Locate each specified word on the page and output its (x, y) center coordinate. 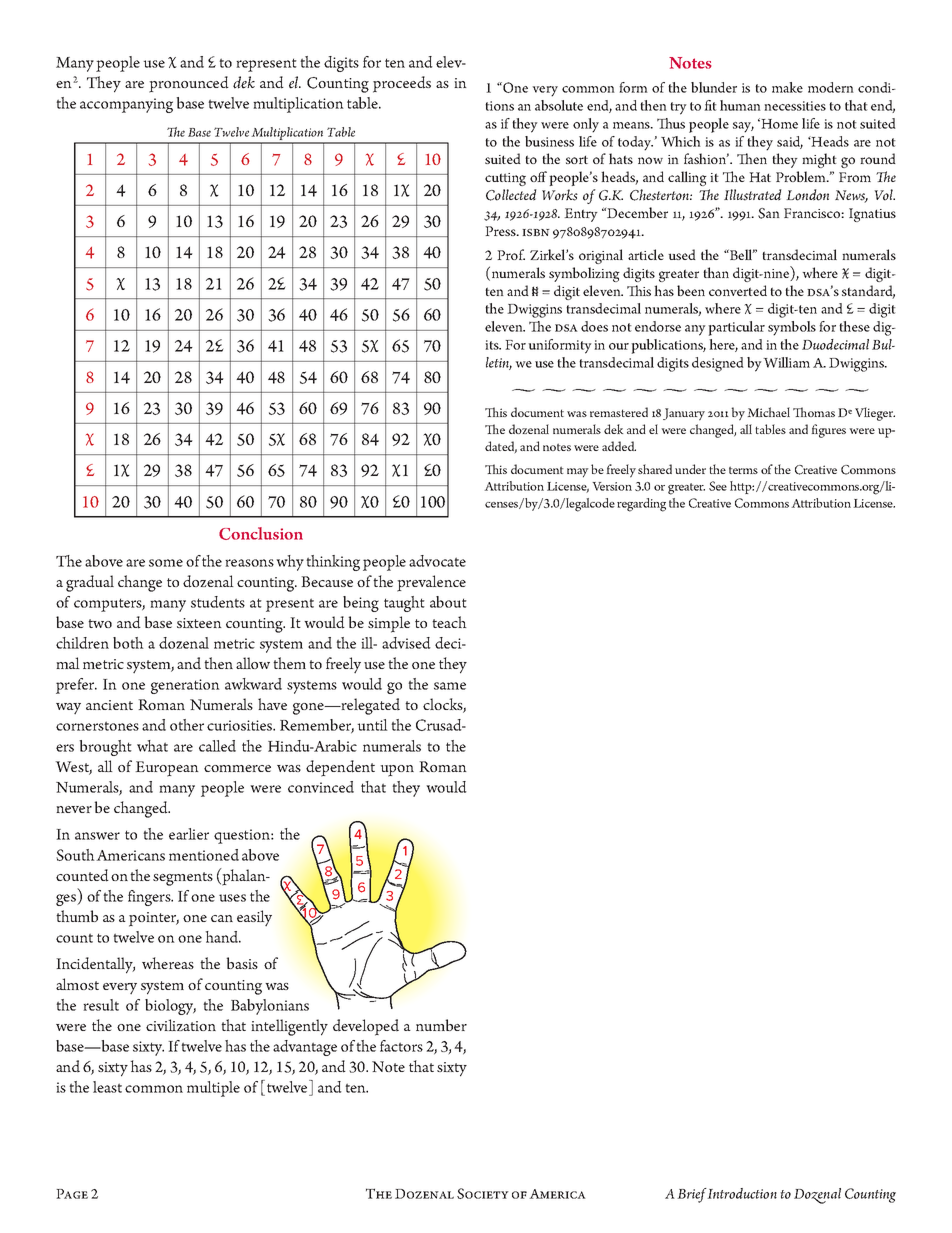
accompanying (126, 105)
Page (72, 1194)
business (549, 141)
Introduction (742, 1193)
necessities (795, 106)
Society (483, 1193)
